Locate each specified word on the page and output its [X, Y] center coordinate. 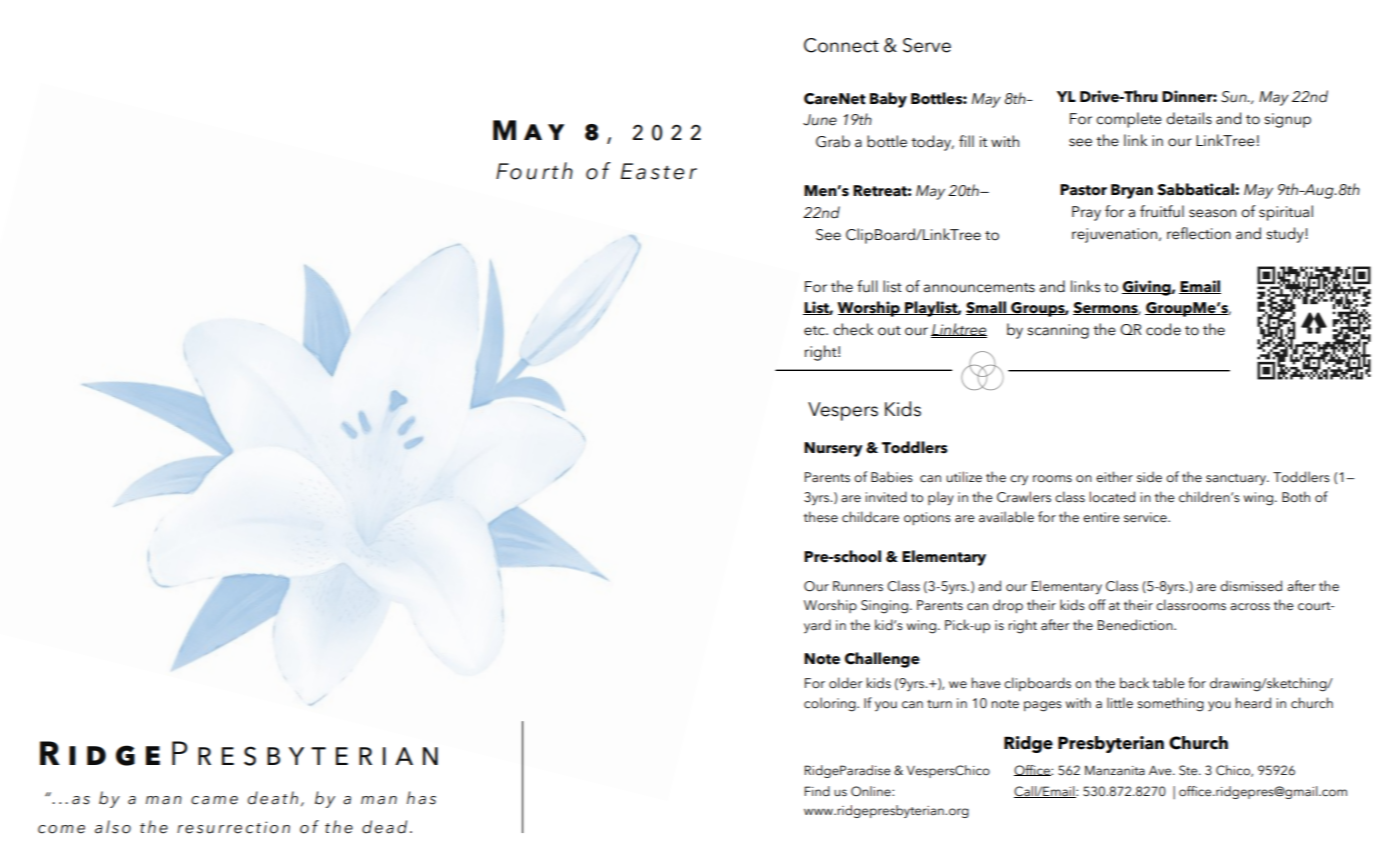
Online [872, 791]
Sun [1235, 97]
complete [1129, 120]
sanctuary [1237, 480]
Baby [888, 100]
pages [1043, 706]
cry [1019, 480]
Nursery [833, 449]
